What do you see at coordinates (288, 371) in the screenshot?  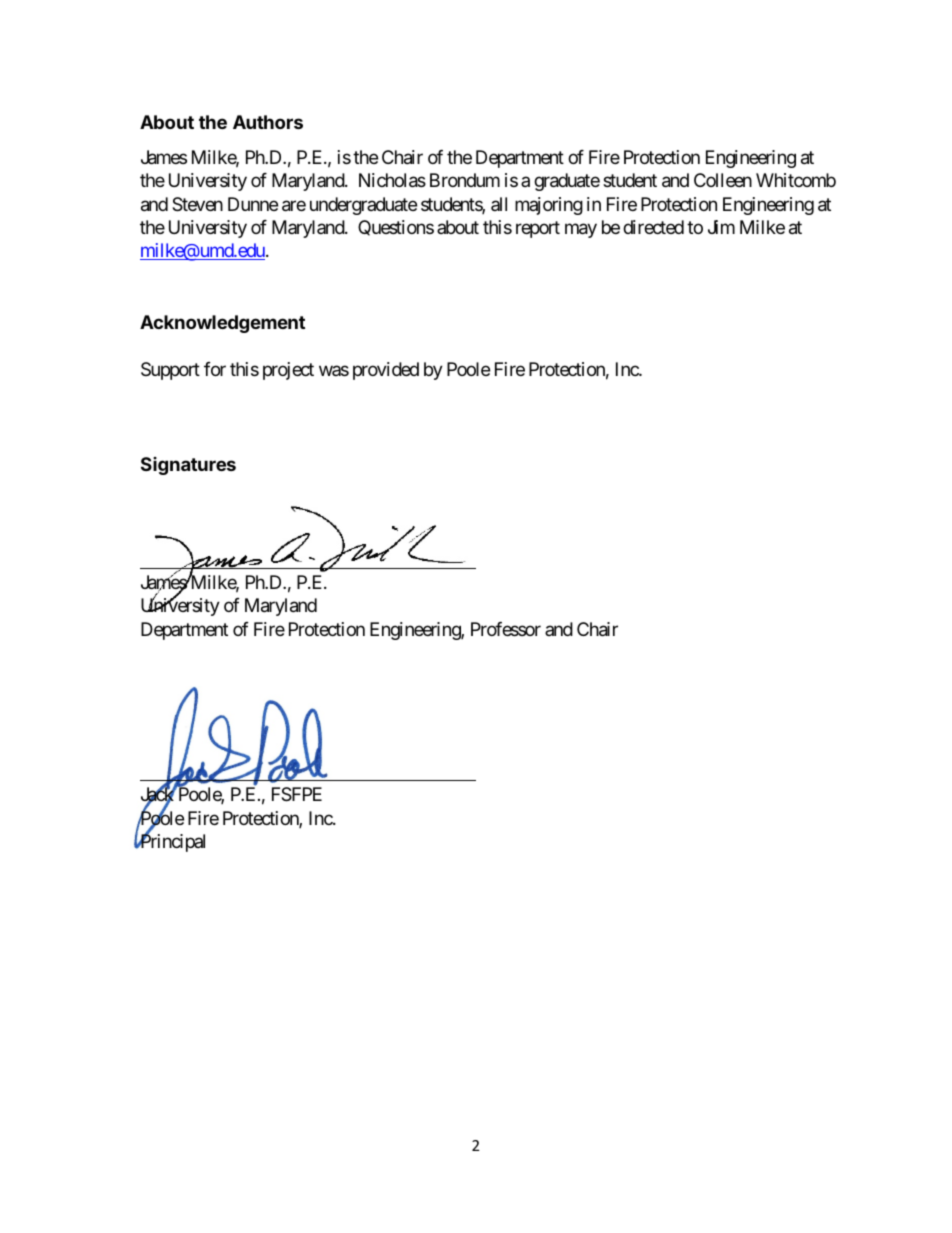 I see `project` at bounding box center [288, 371].
